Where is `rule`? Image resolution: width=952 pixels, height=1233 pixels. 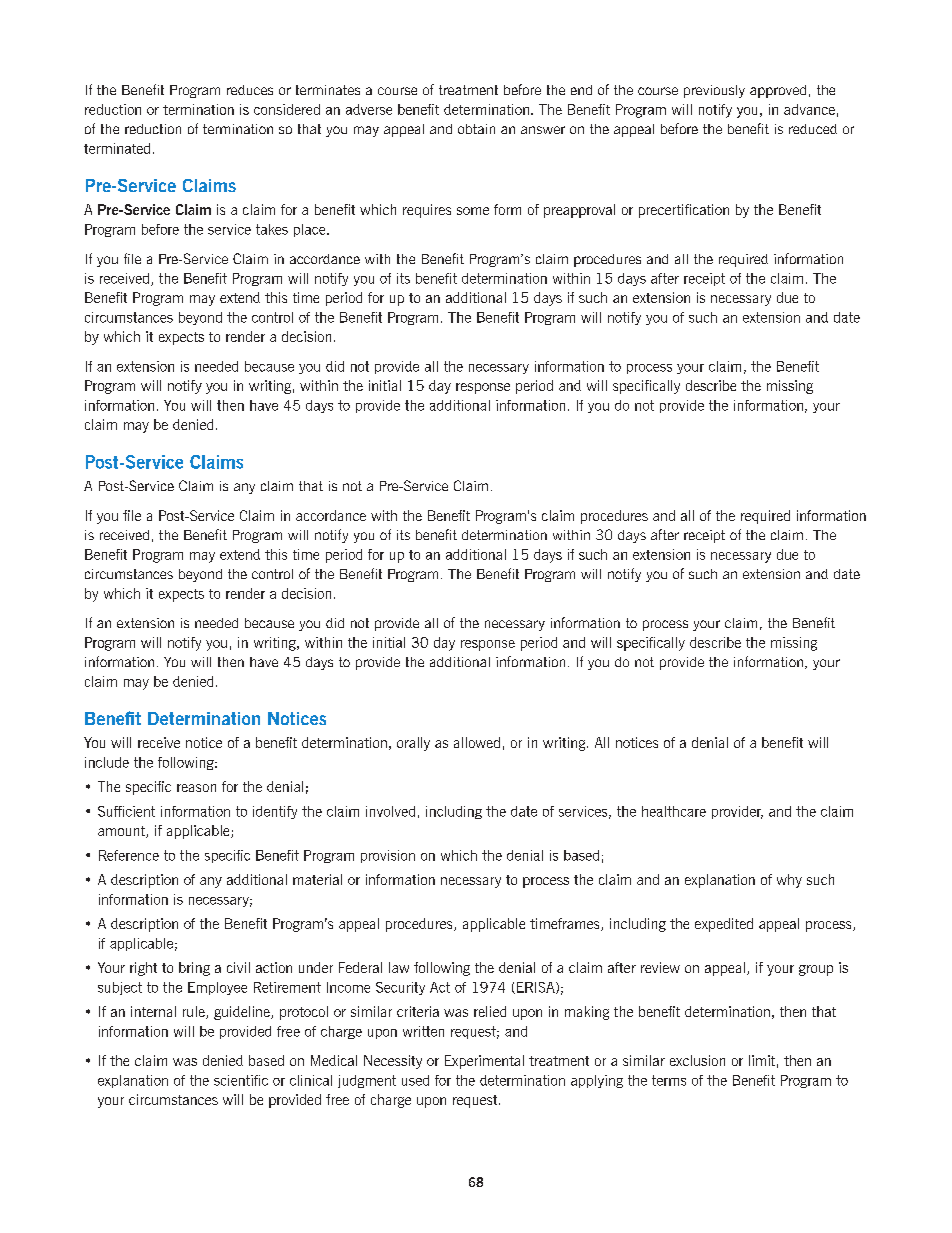
rule is located at coordinates (195, 1012).
